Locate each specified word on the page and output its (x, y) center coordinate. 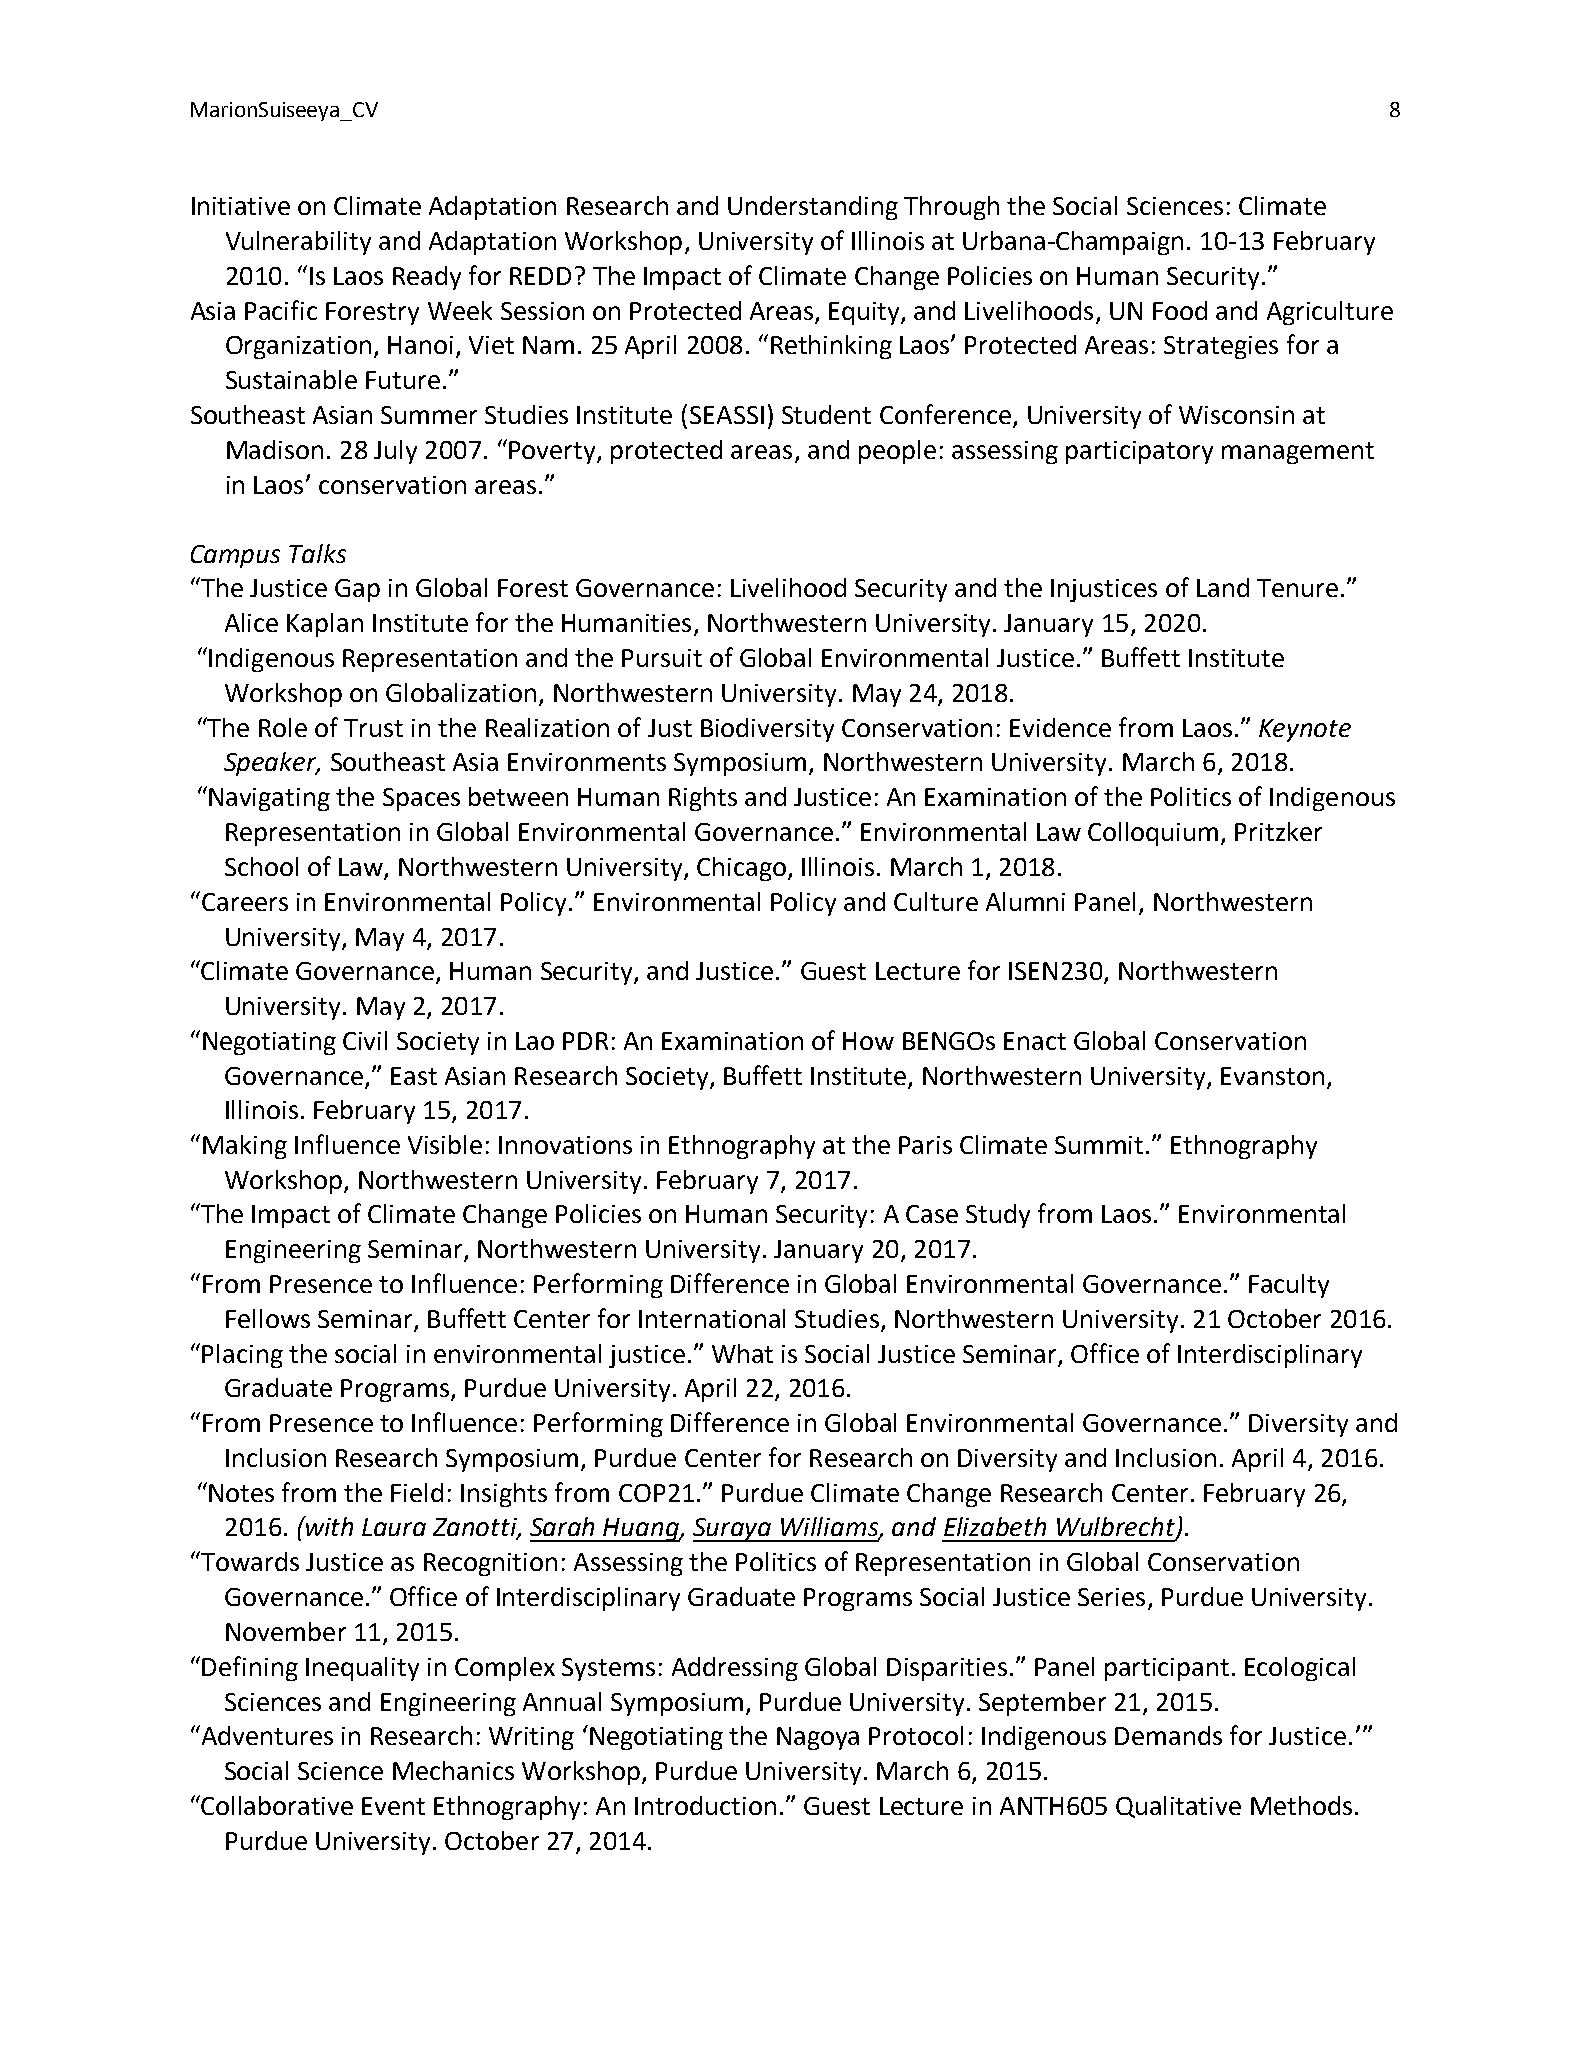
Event (393, 1806)
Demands (1168, 1735)
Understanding (813, 208)
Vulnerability (298, 243)
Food (1180, 310)
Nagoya (818, 1738)
